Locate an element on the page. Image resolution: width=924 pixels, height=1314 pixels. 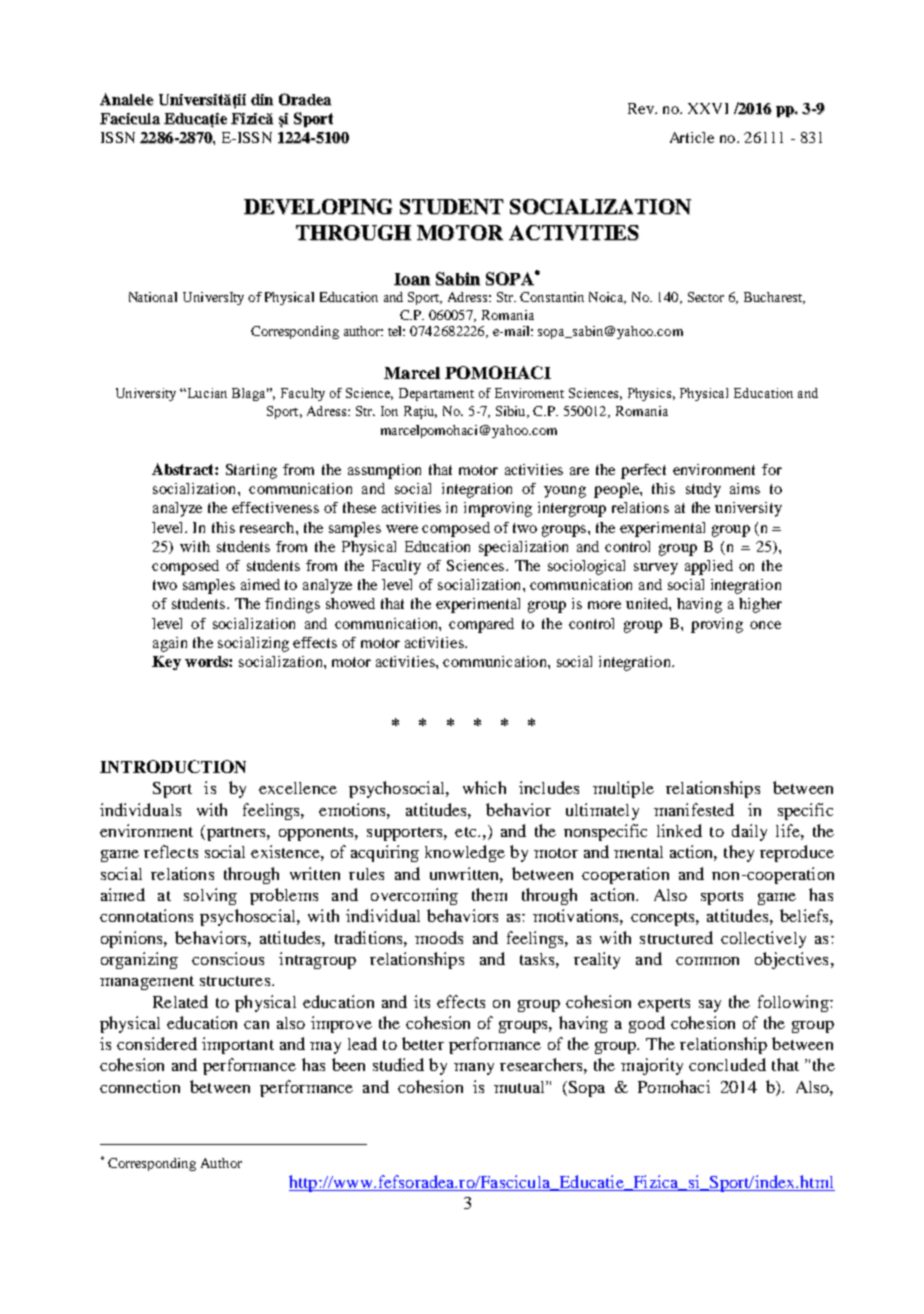
Article is located at coordinates (692, 137).
